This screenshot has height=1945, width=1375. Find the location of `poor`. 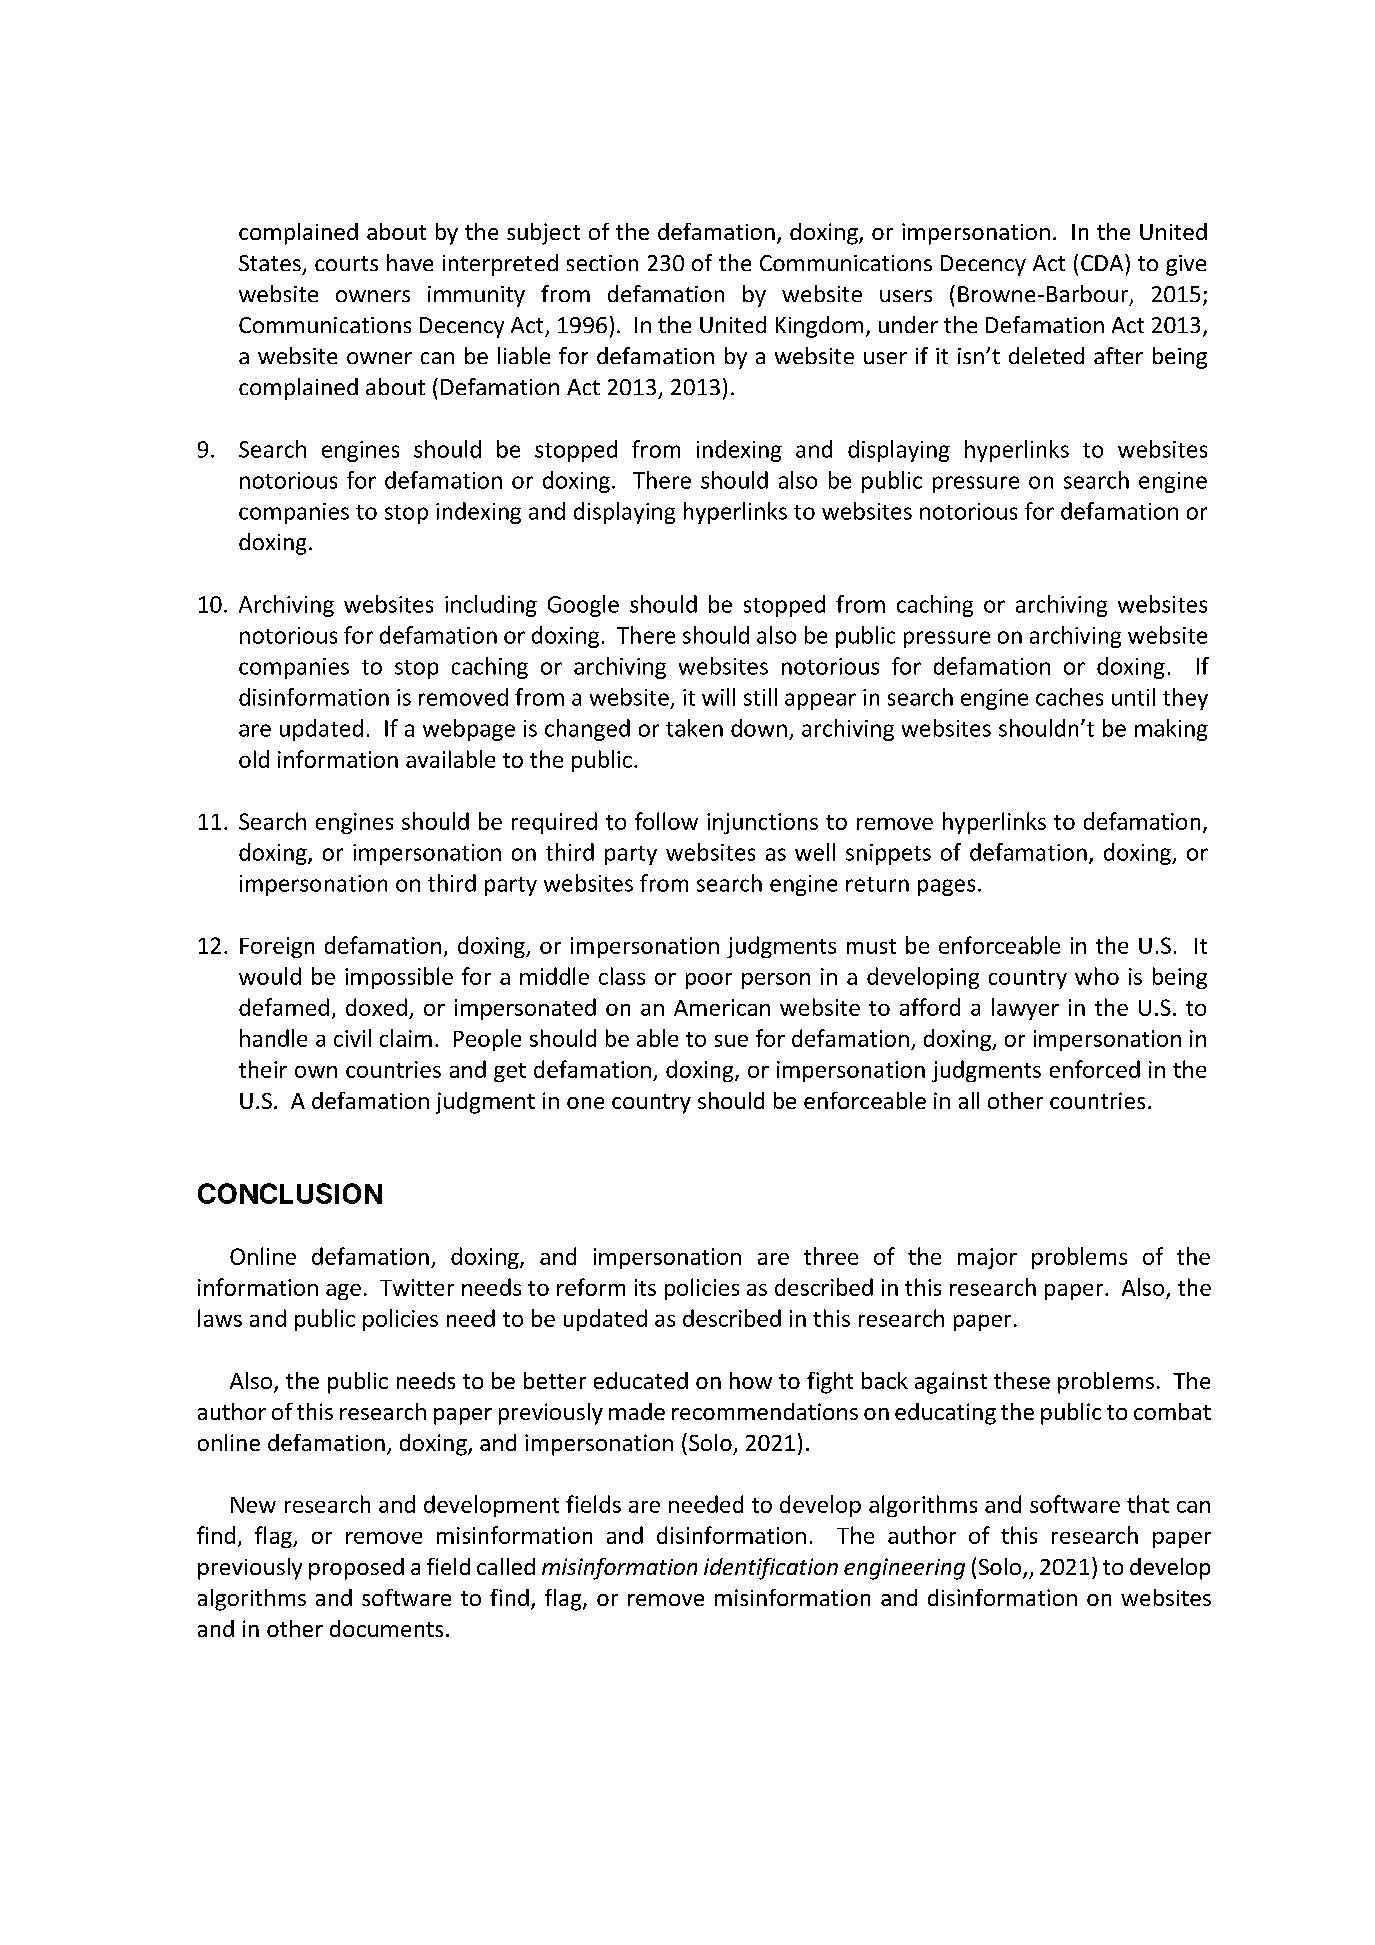

poor is located at coordinates (709, 981).
